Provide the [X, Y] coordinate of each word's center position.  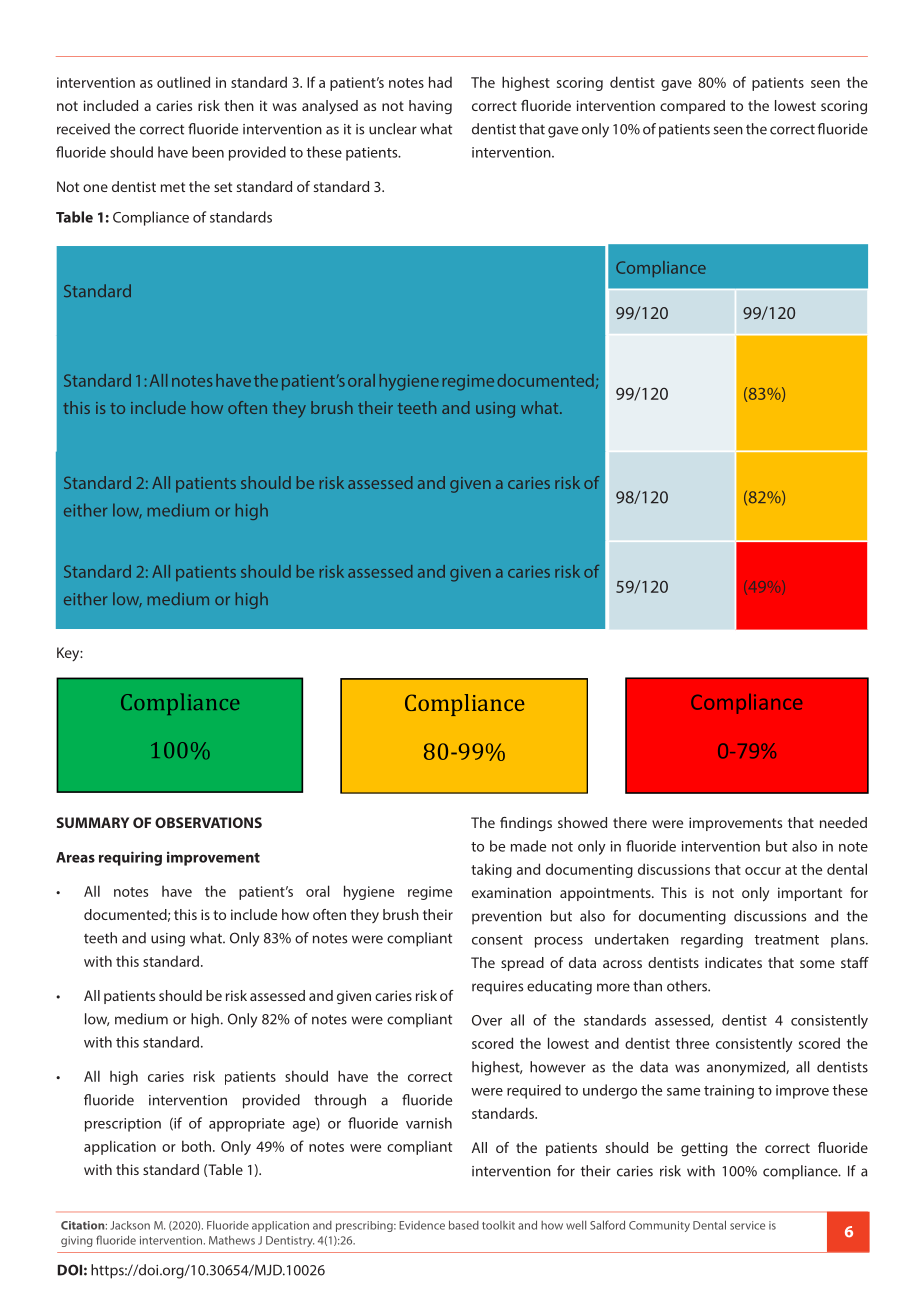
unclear [393, 129]
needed [843, 822]
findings [526, 824]
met [173, 187]
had [440, 82]
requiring [130, 858]
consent [497, 940]
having [430, 107]
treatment [787, 940]
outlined [183, 82]
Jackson [130, 1225]
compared [692, 107]
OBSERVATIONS [208, 822]
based [464, 1225]
